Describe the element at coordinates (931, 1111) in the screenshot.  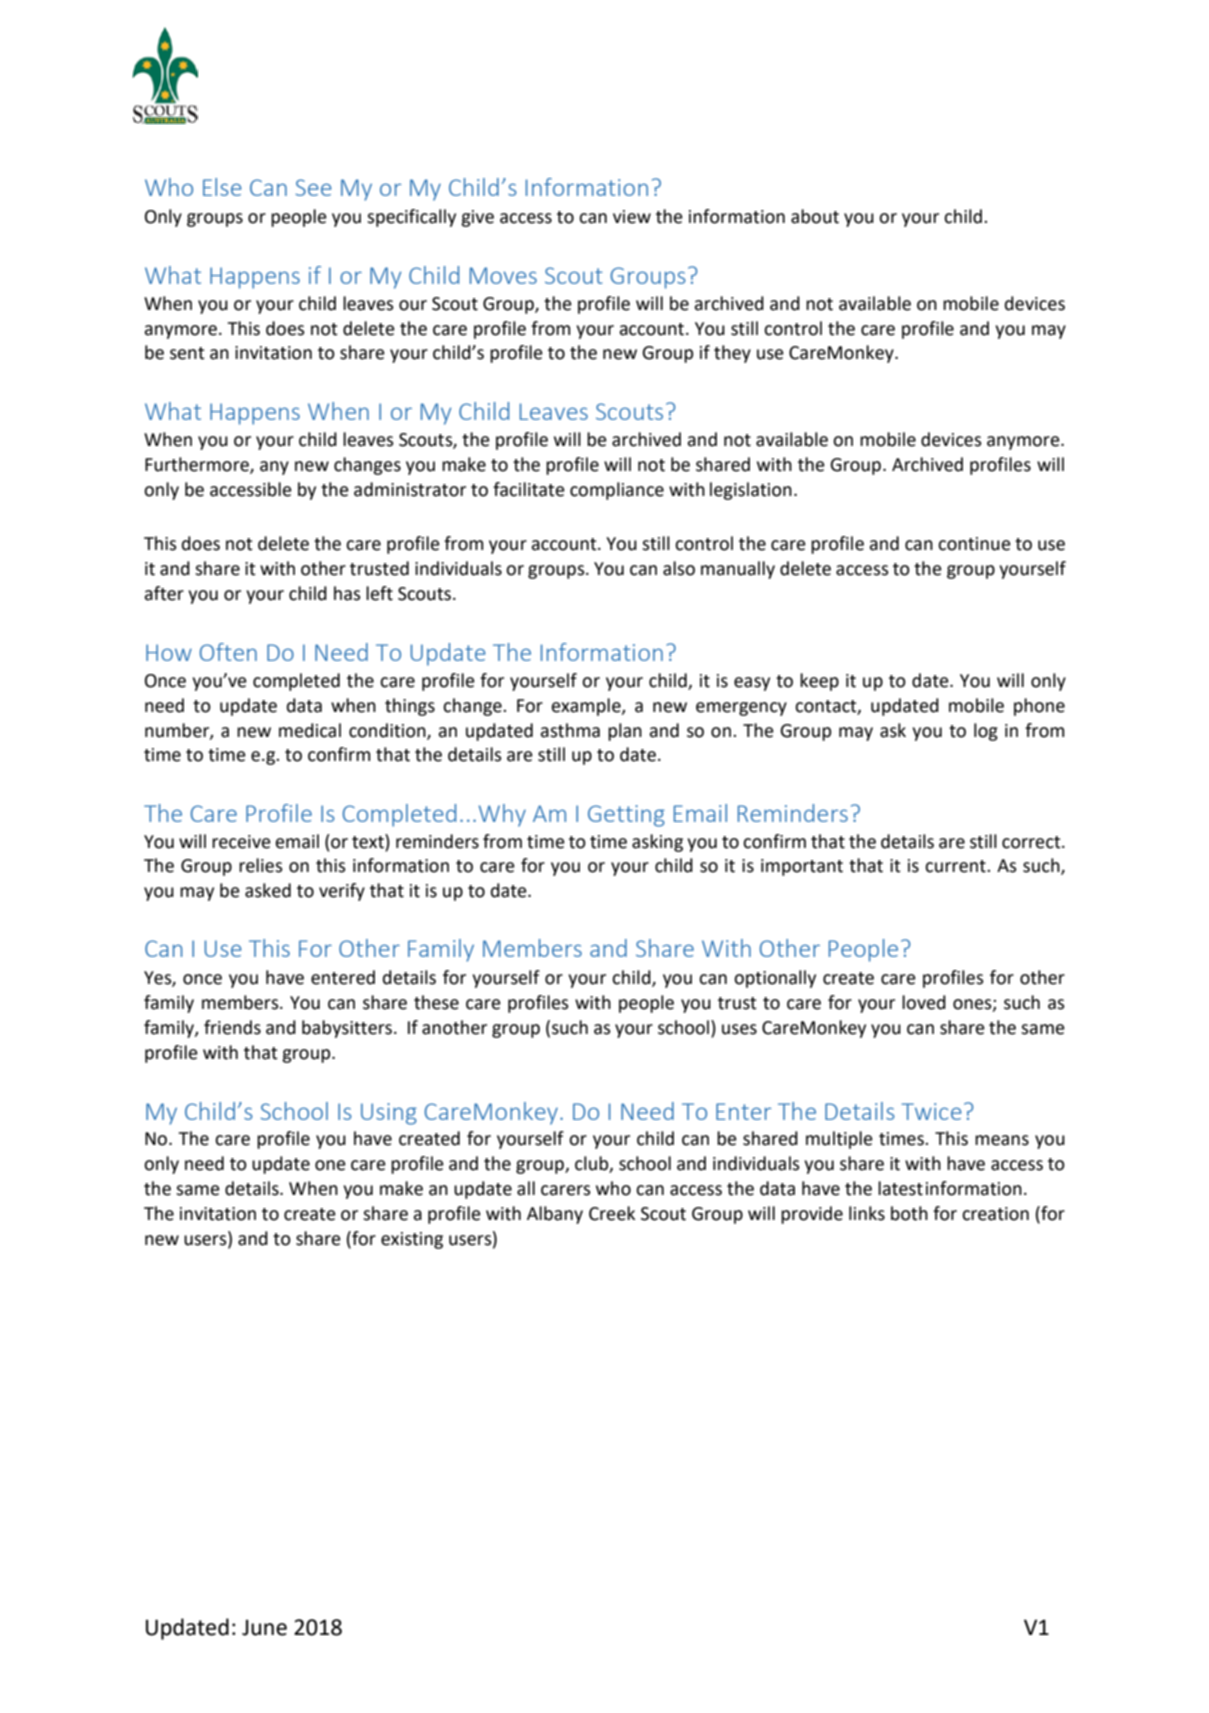
I see `Twice` at that location.
